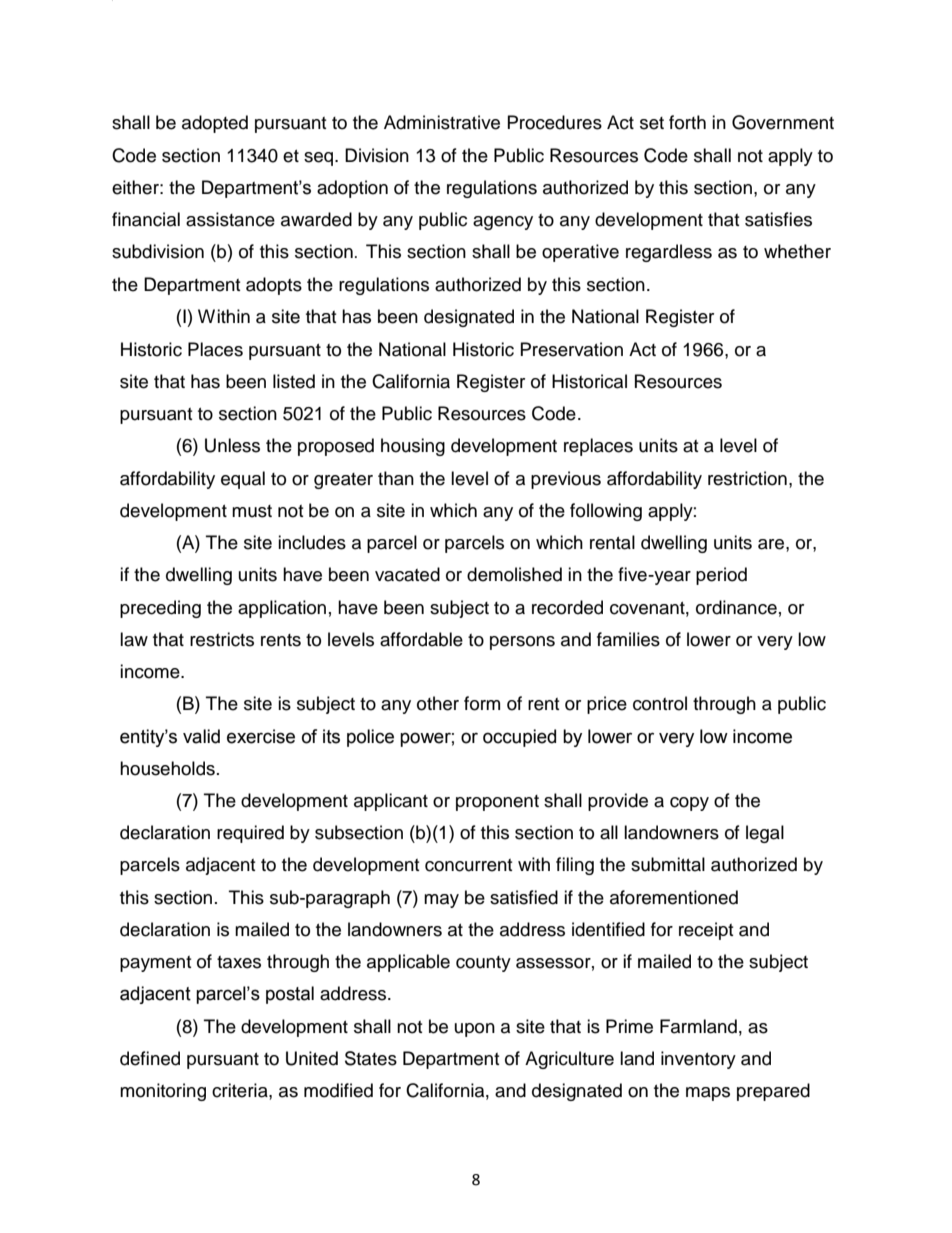 The width and height of the screenshot is (952, 1233). What do you see at coordinates (294, 381) in the screenshot?
I see `listed` at bounding box center [294, 381].
